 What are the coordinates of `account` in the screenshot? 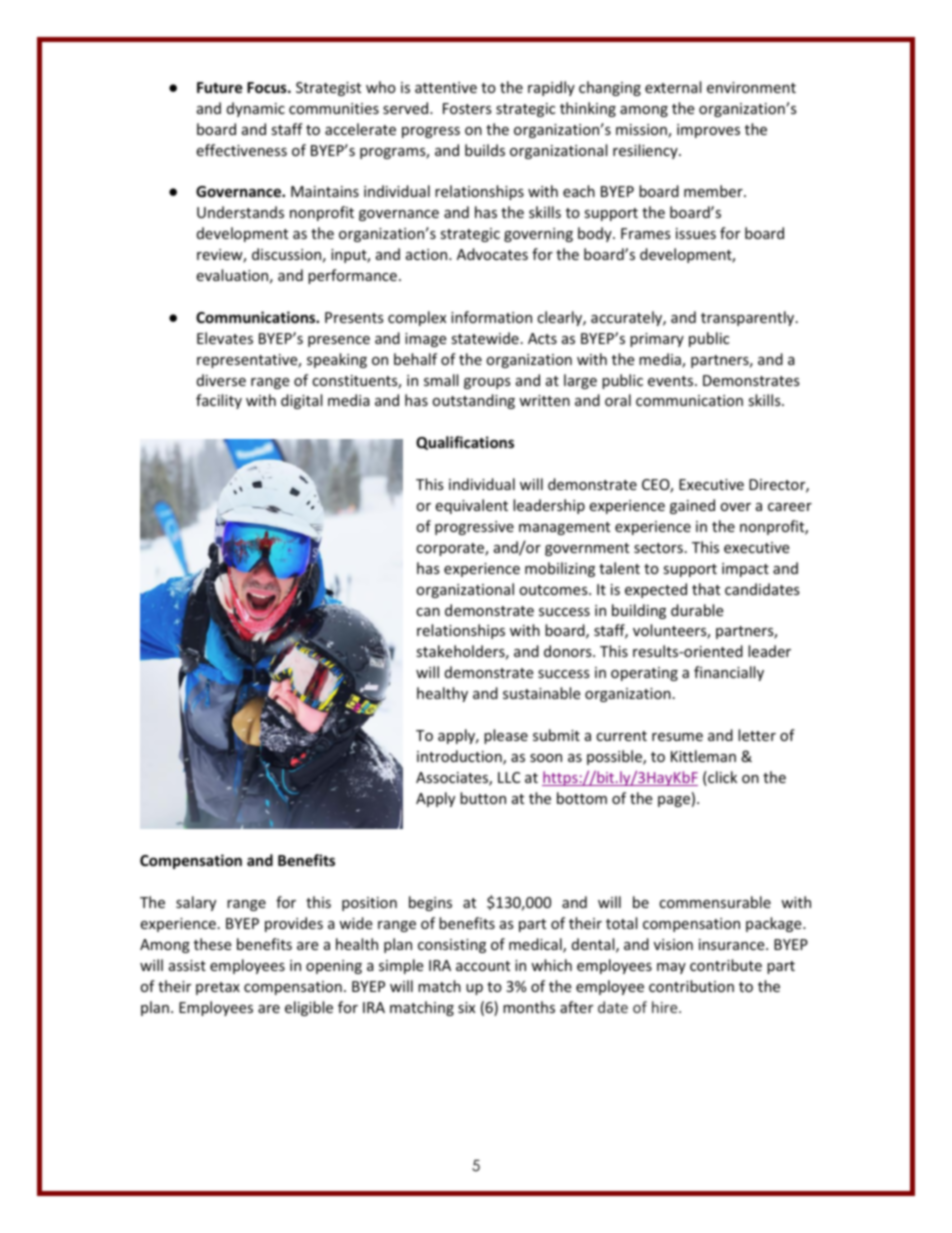 It's located at (483, 966).
